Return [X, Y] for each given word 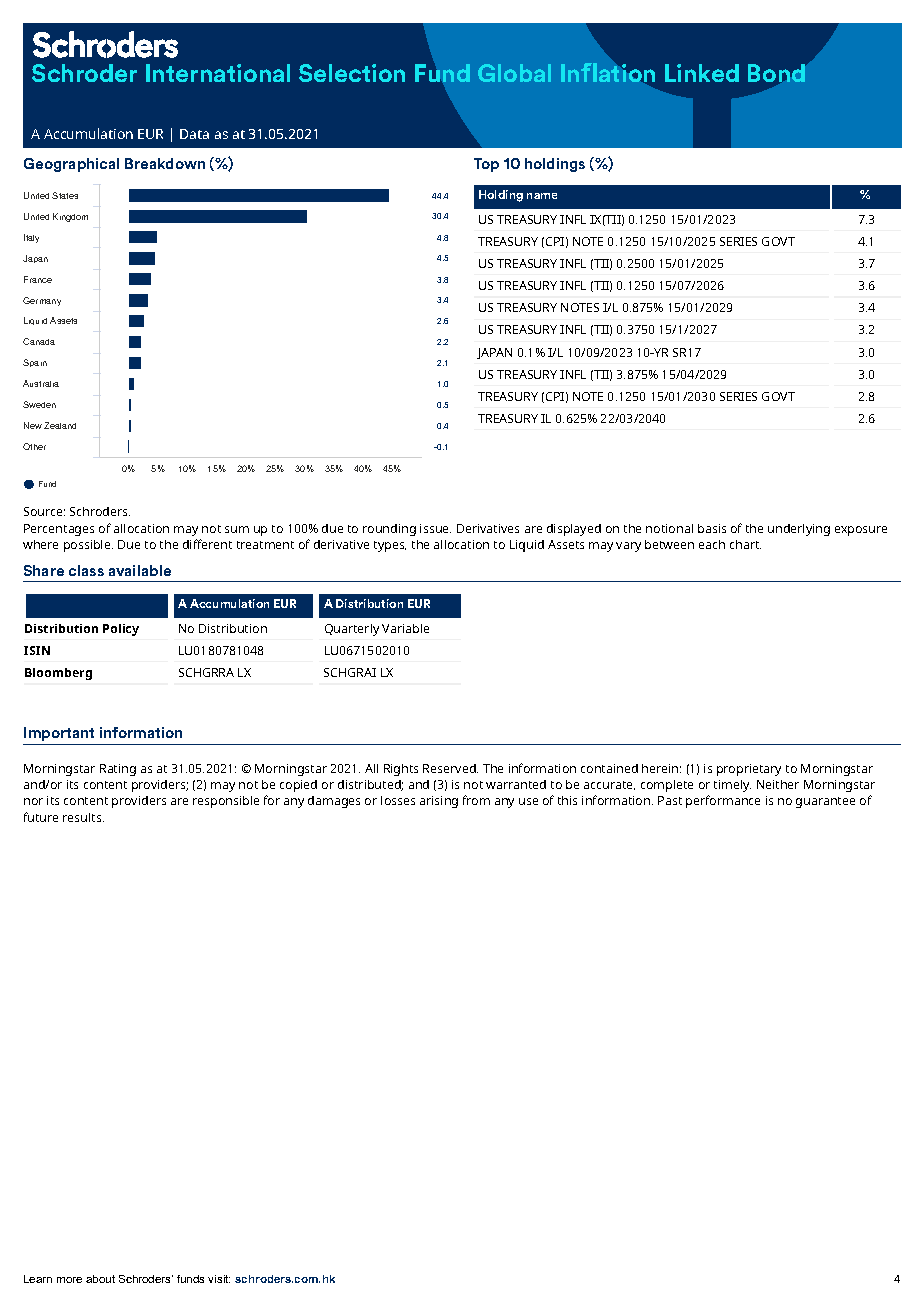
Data [194, 134]
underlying [799, 530]
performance [723, 801]
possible [88, 546]
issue [435, 528]
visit [219, 1279]
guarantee [825, 802]
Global [514, 73]
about [100, 1279]
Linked [702, 73]
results [83, 817]
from [476, 800]
